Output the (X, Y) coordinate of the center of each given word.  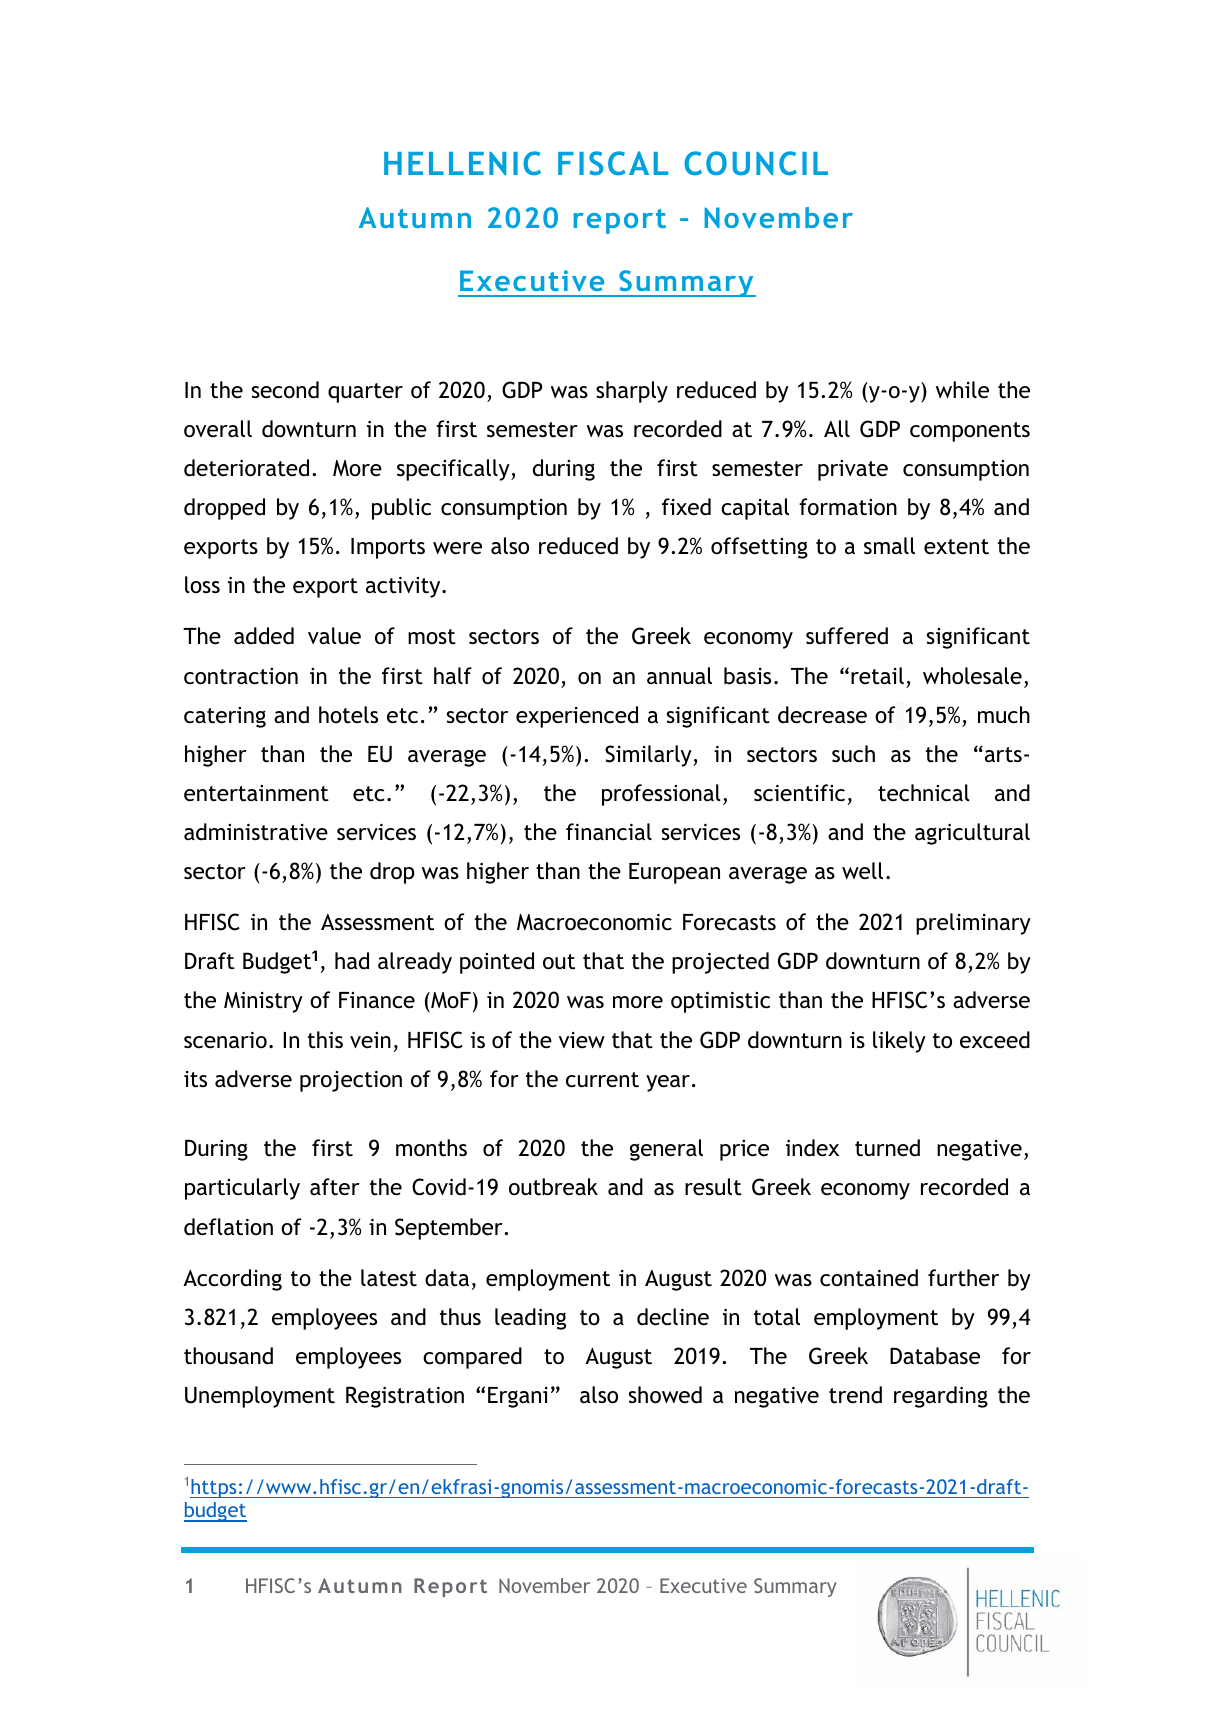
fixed (686, 507)
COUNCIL (756, 163)
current (602, 1080)
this (325, 1040)
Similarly (649, 756)
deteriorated (246, 468)
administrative (256, 832)
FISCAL (613, 163)
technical (924, 793)
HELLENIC (462, 163)
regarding (941, 1397)
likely (899, 1042)
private (853, 470)
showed (665, 1395)
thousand (228, 1356)
